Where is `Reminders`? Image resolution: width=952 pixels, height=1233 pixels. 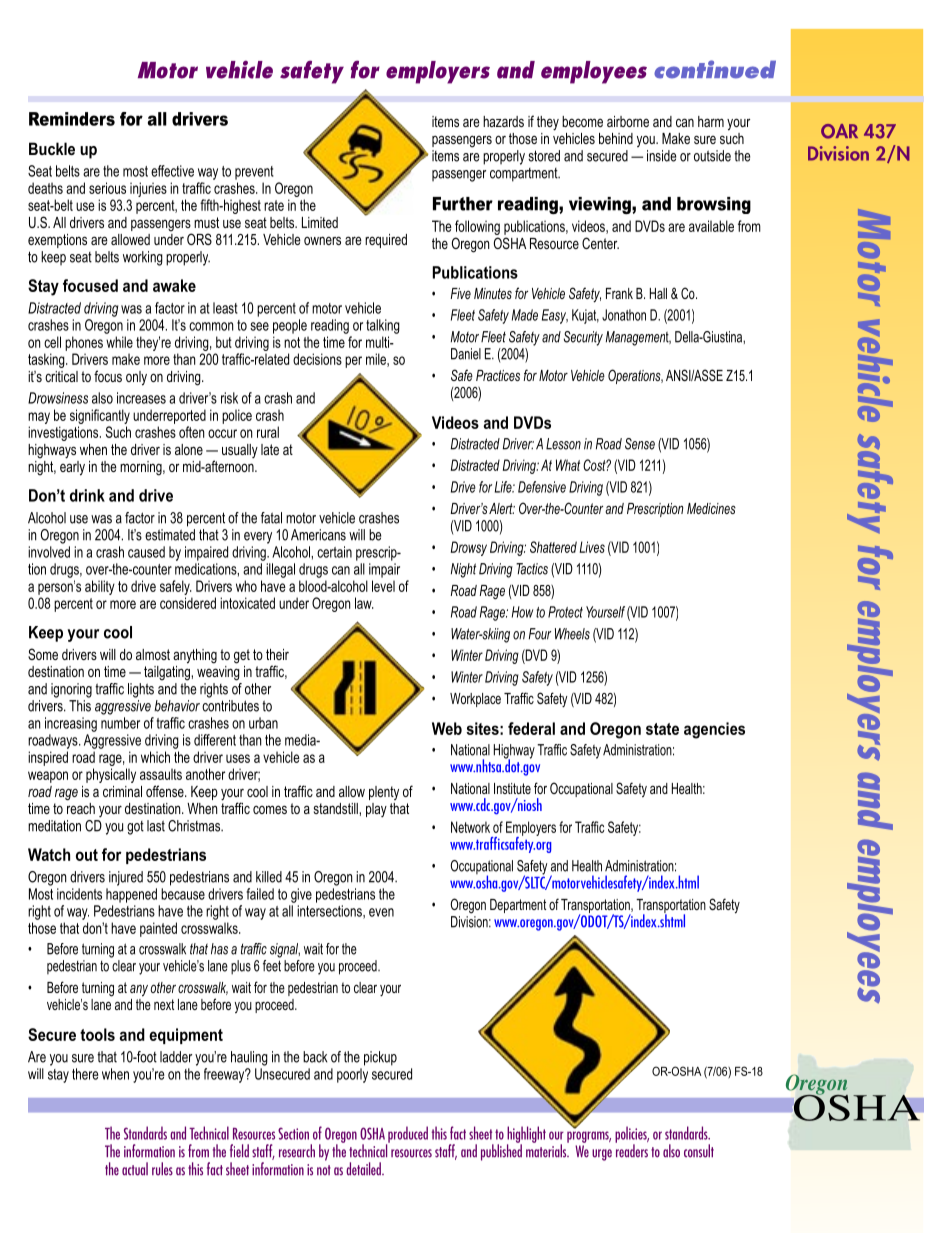
Reminders is located at coordinates (72, 119).
